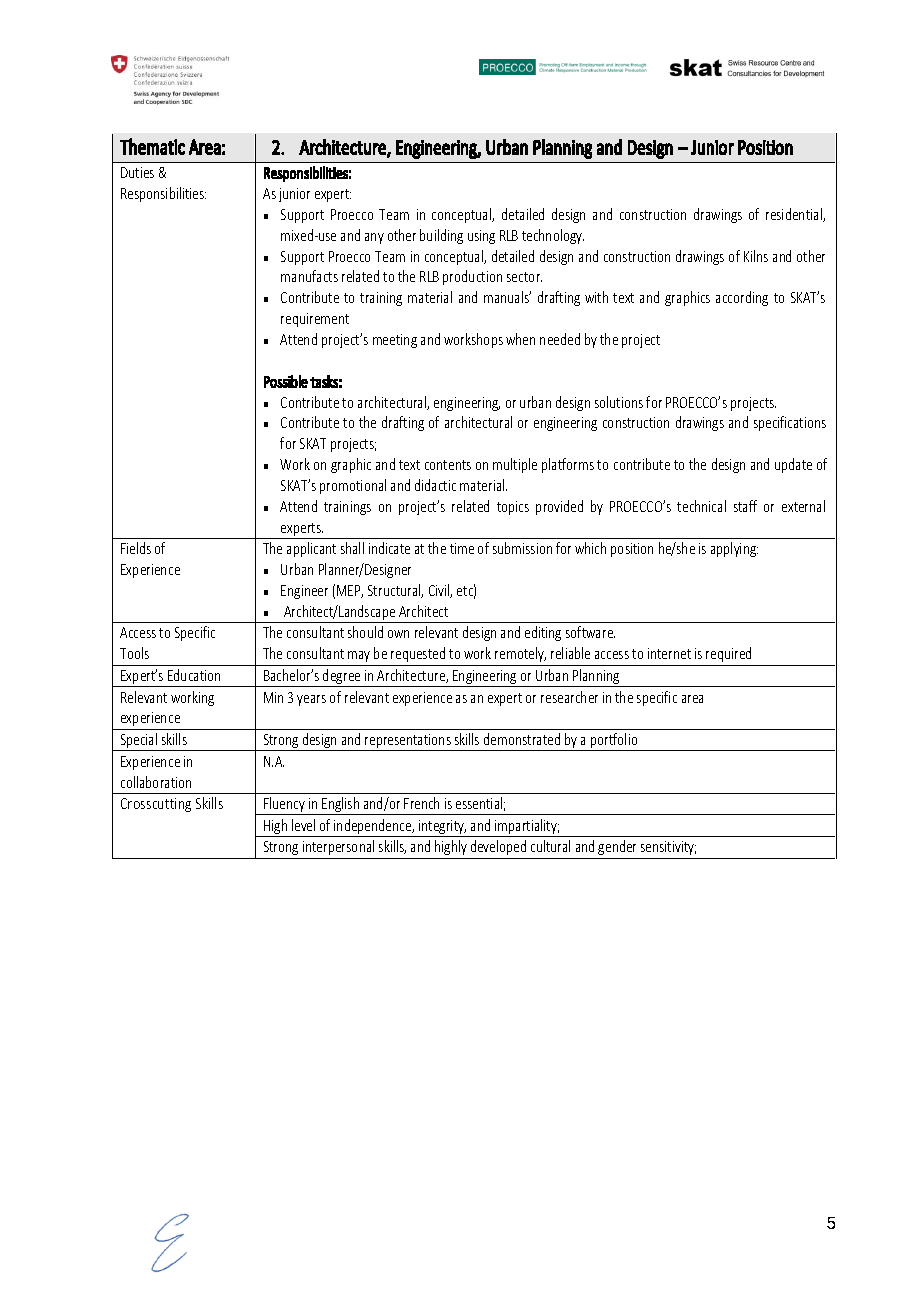 The height and width of the image is (1307, 924). I want to click on requirement, so click(315, 320).
